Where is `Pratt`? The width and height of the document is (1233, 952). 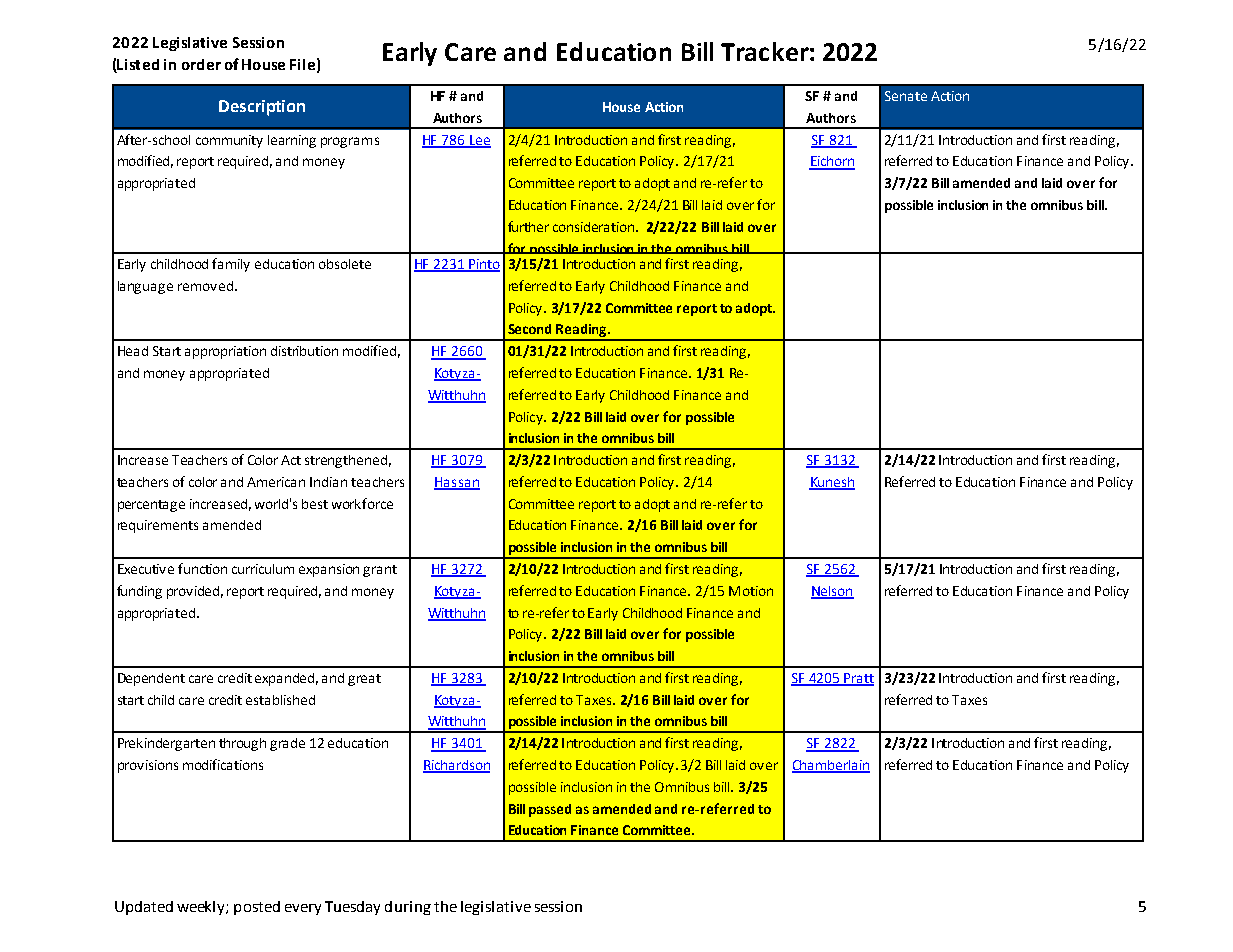
Pratt is located at coordinates (858, 679).
